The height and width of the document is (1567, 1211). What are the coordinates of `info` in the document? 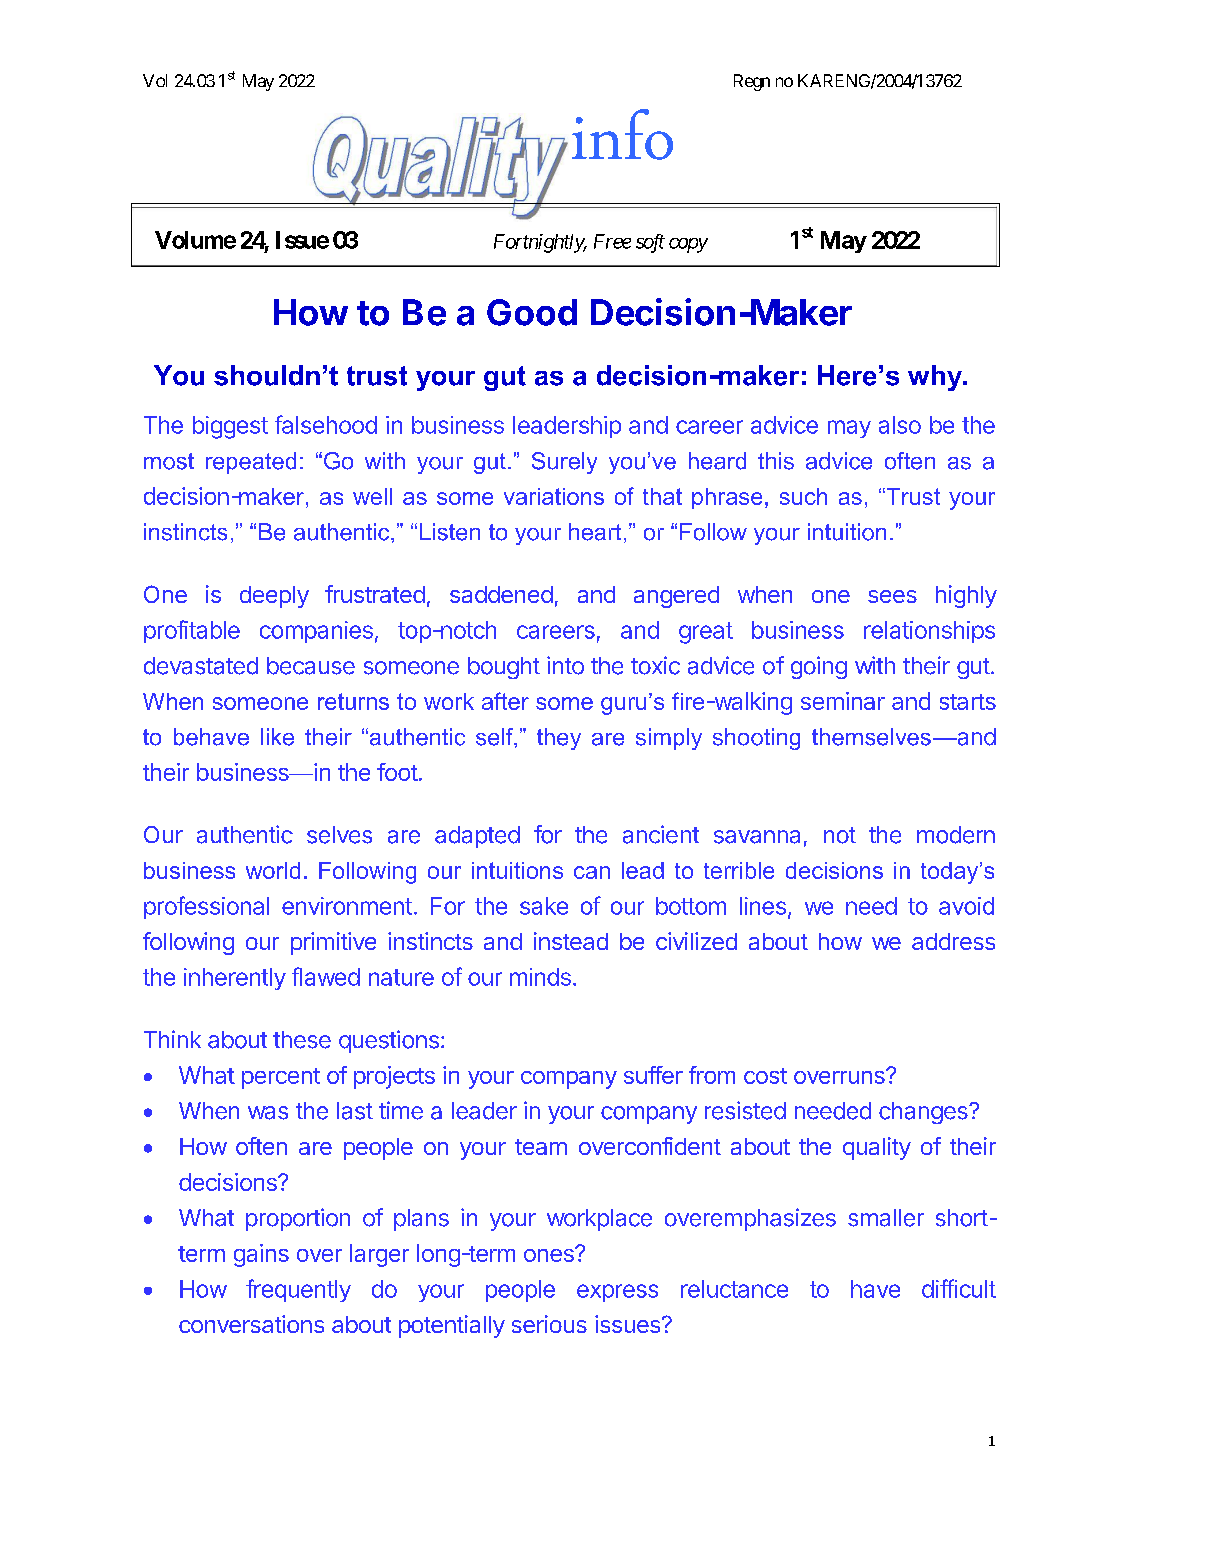 It's located at (622, 134).
